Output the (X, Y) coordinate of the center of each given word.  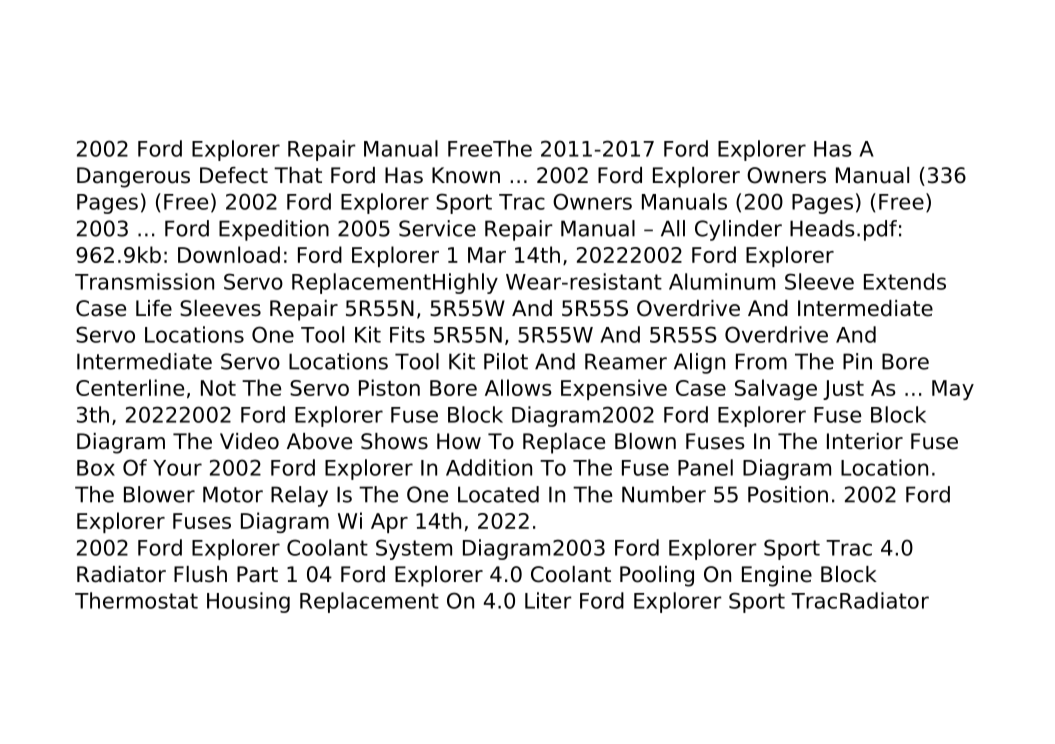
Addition (489, 467)
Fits (407, 334)
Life (154, 308)
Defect (234, 175)
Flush (200, 574)
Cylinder (738, 230)
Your (177, 468)
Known (466, 175)
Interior (865, 441)
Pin (857, 361)
